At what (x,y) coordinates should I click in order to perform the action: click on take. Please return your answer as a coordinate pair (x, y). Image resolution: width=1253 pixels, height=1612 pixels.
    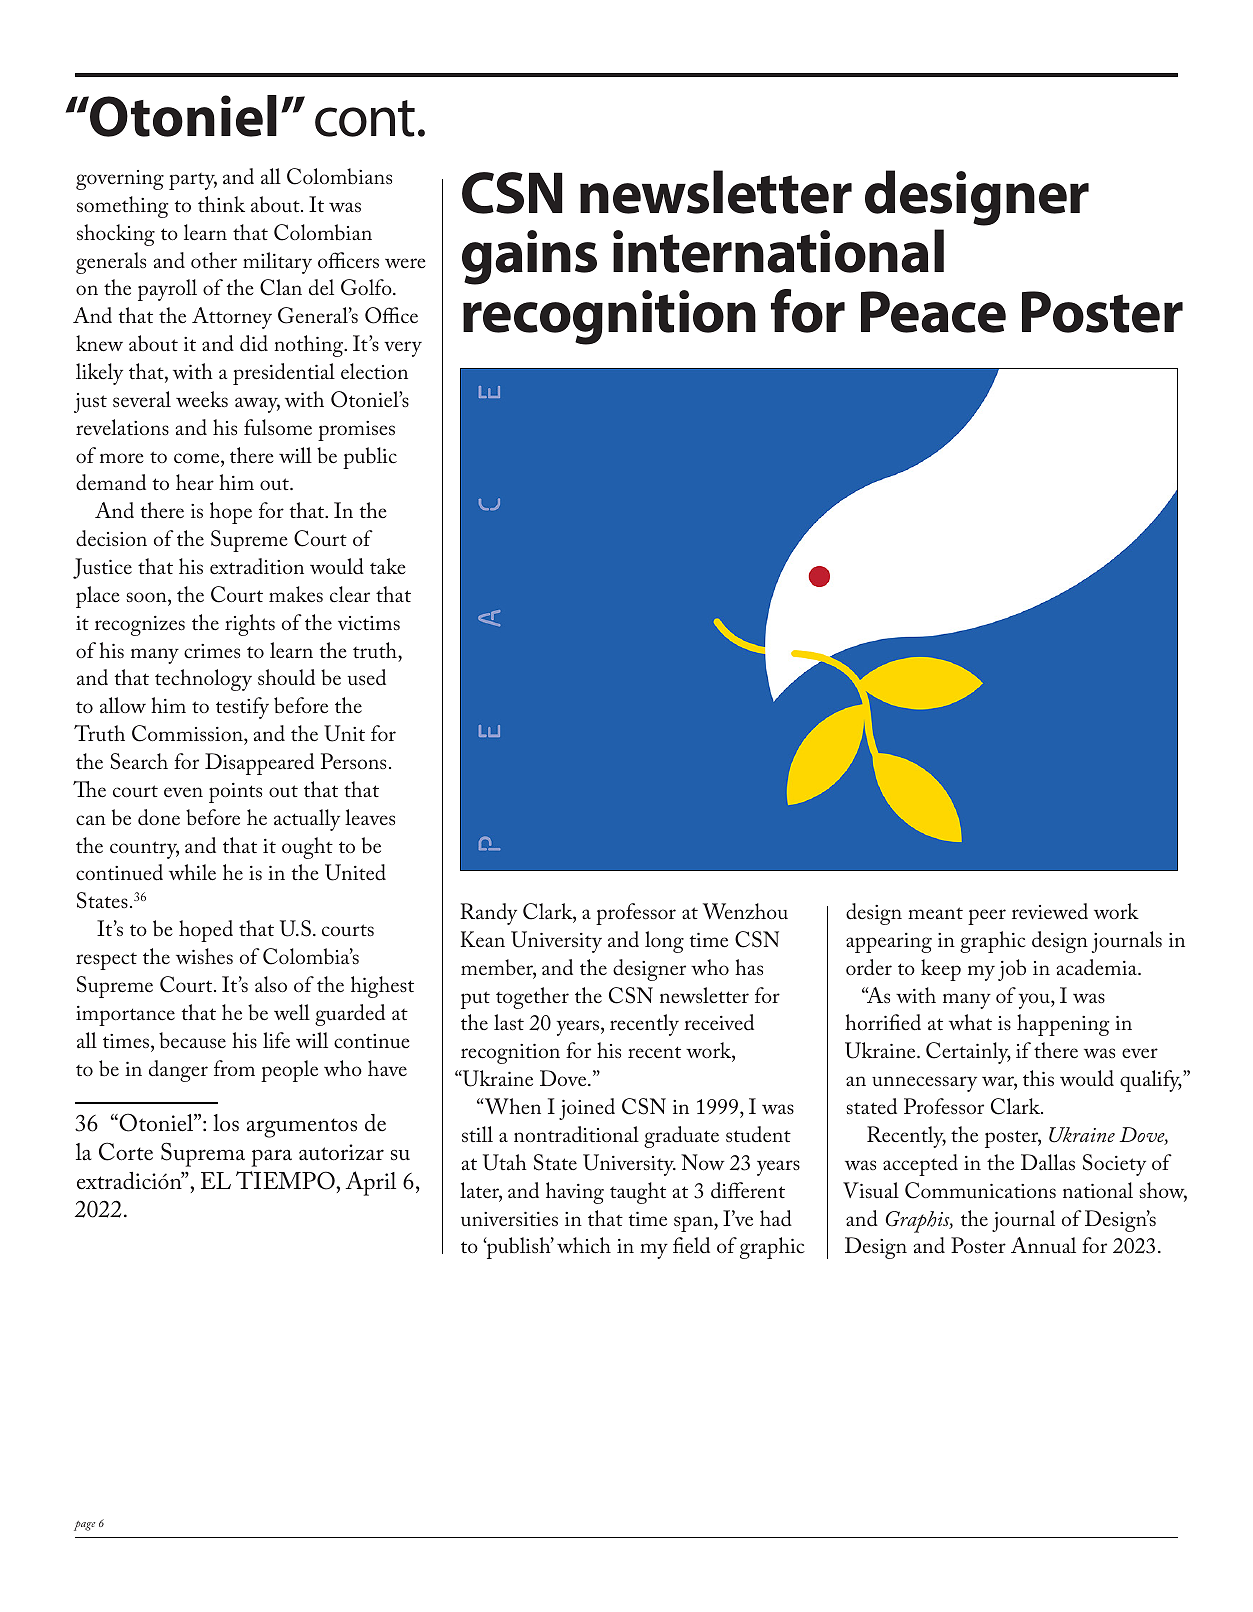
    Looking at the image, I should click on (388, 566).
